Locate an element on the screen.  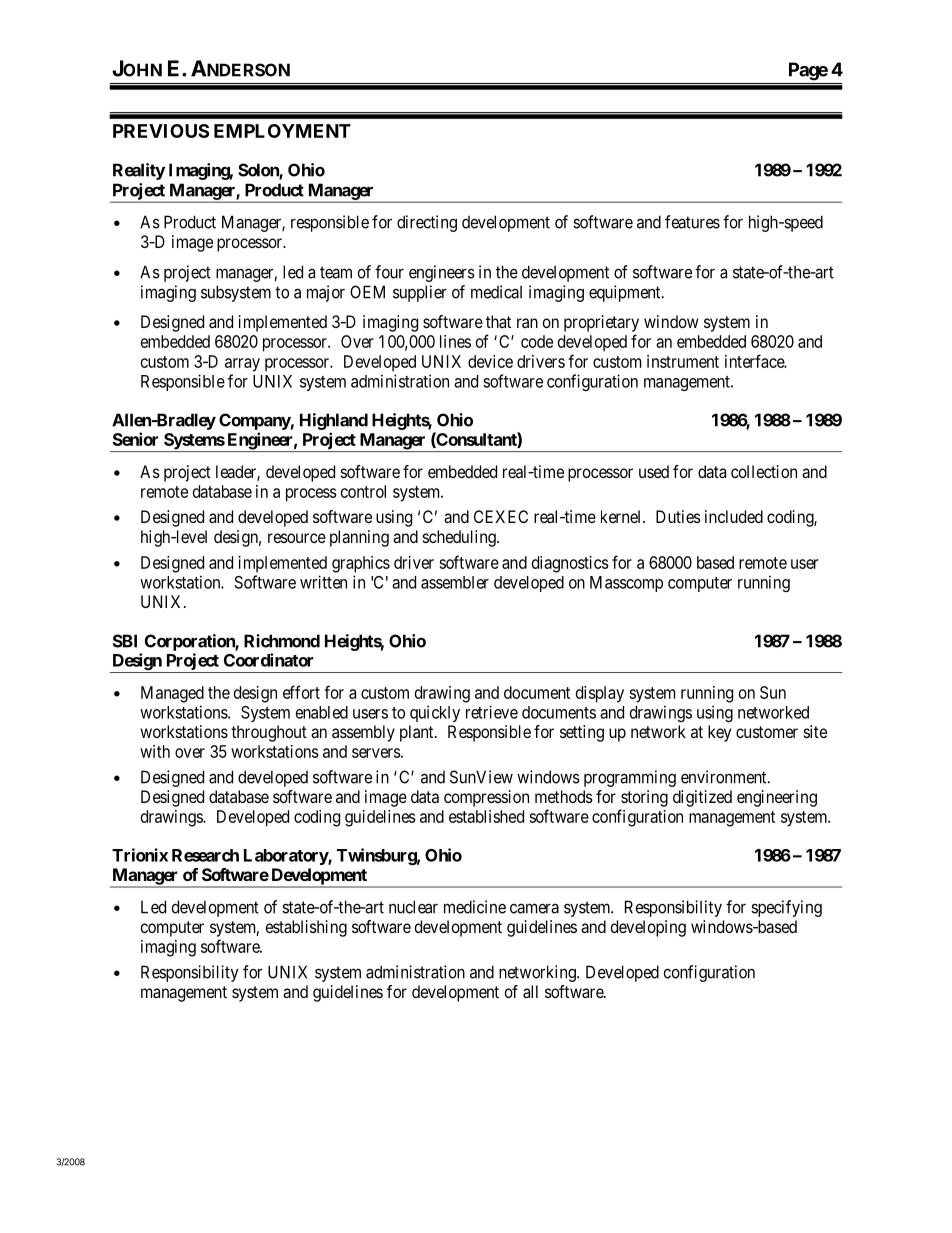
features is located at coordinates (692, 222).
